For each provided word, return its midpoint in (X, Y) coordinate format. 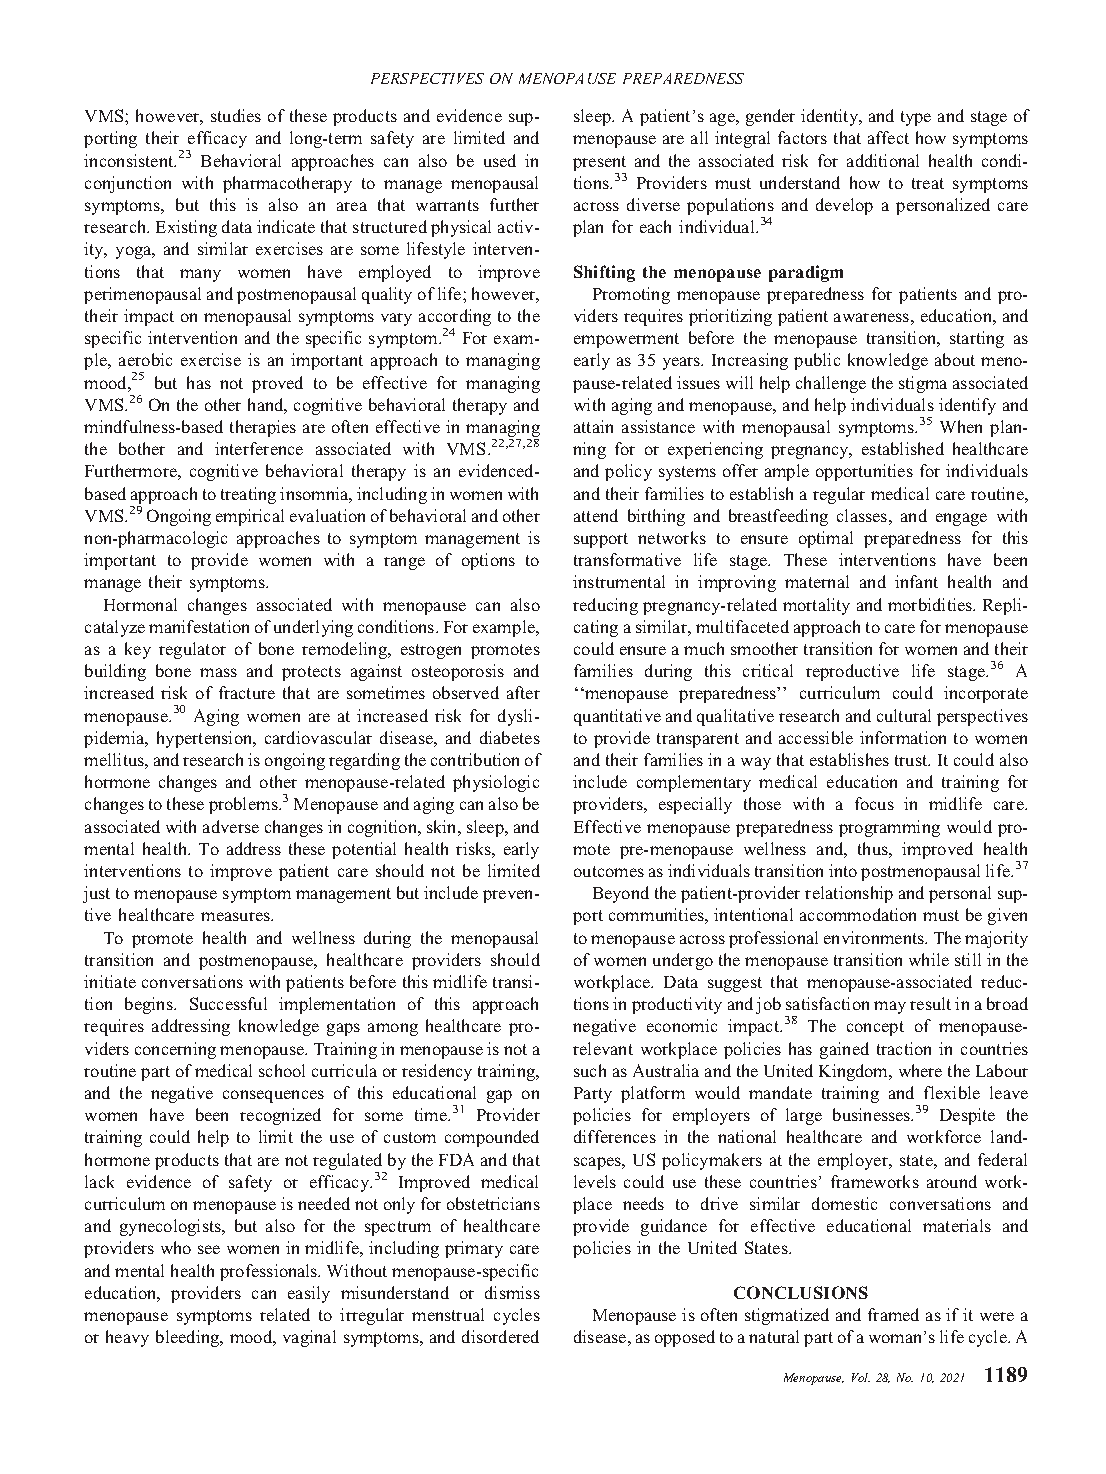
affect (888, 137)
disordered (500, 1336)
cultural (904, 715)
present (599, 163)
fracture (247, 692)
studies (236, 115)
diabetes (510, 737)
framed (893, 1314)
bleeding (189, 1338)
